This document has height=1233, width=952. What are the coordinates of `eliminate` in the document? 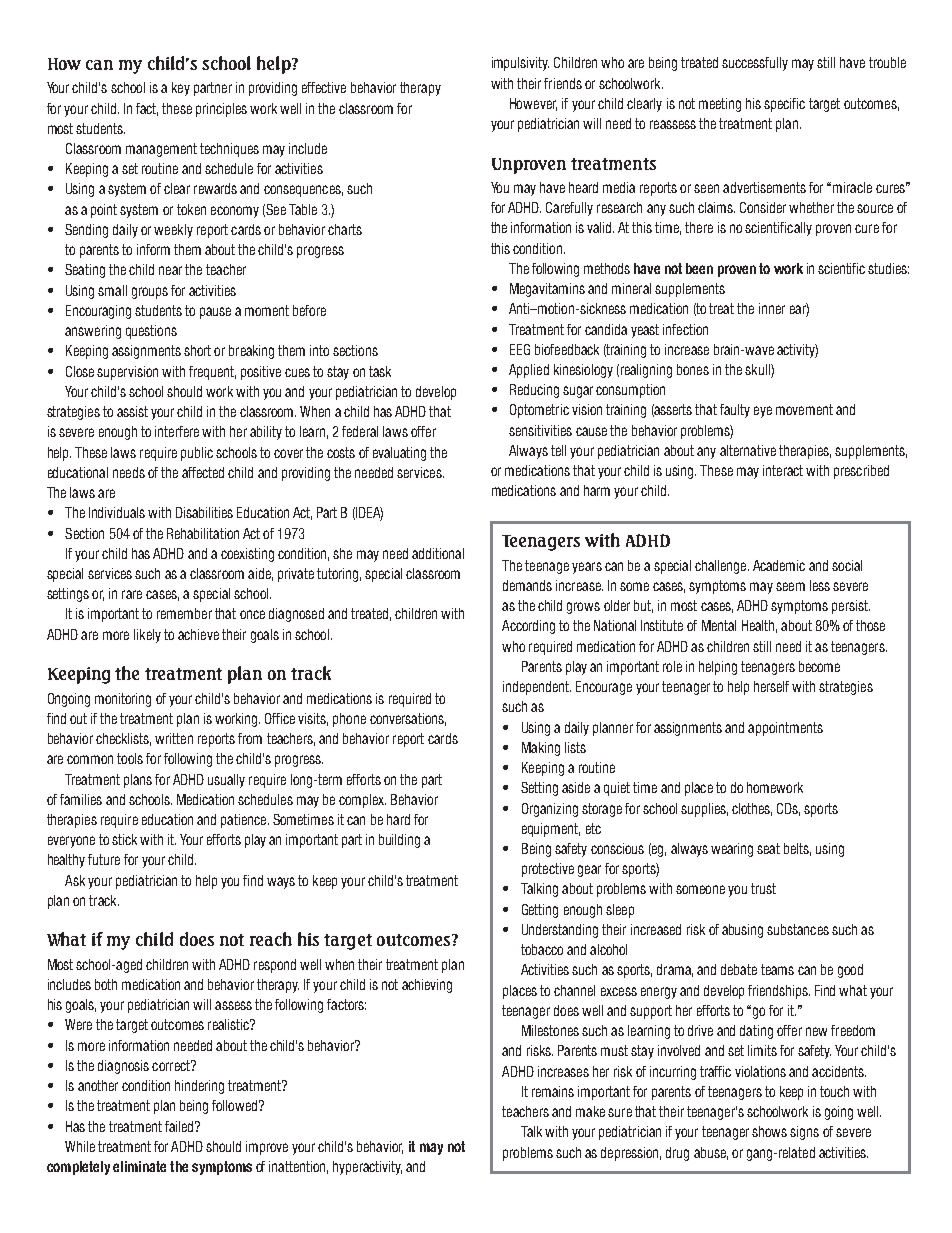 It's located at (139, 1166).
